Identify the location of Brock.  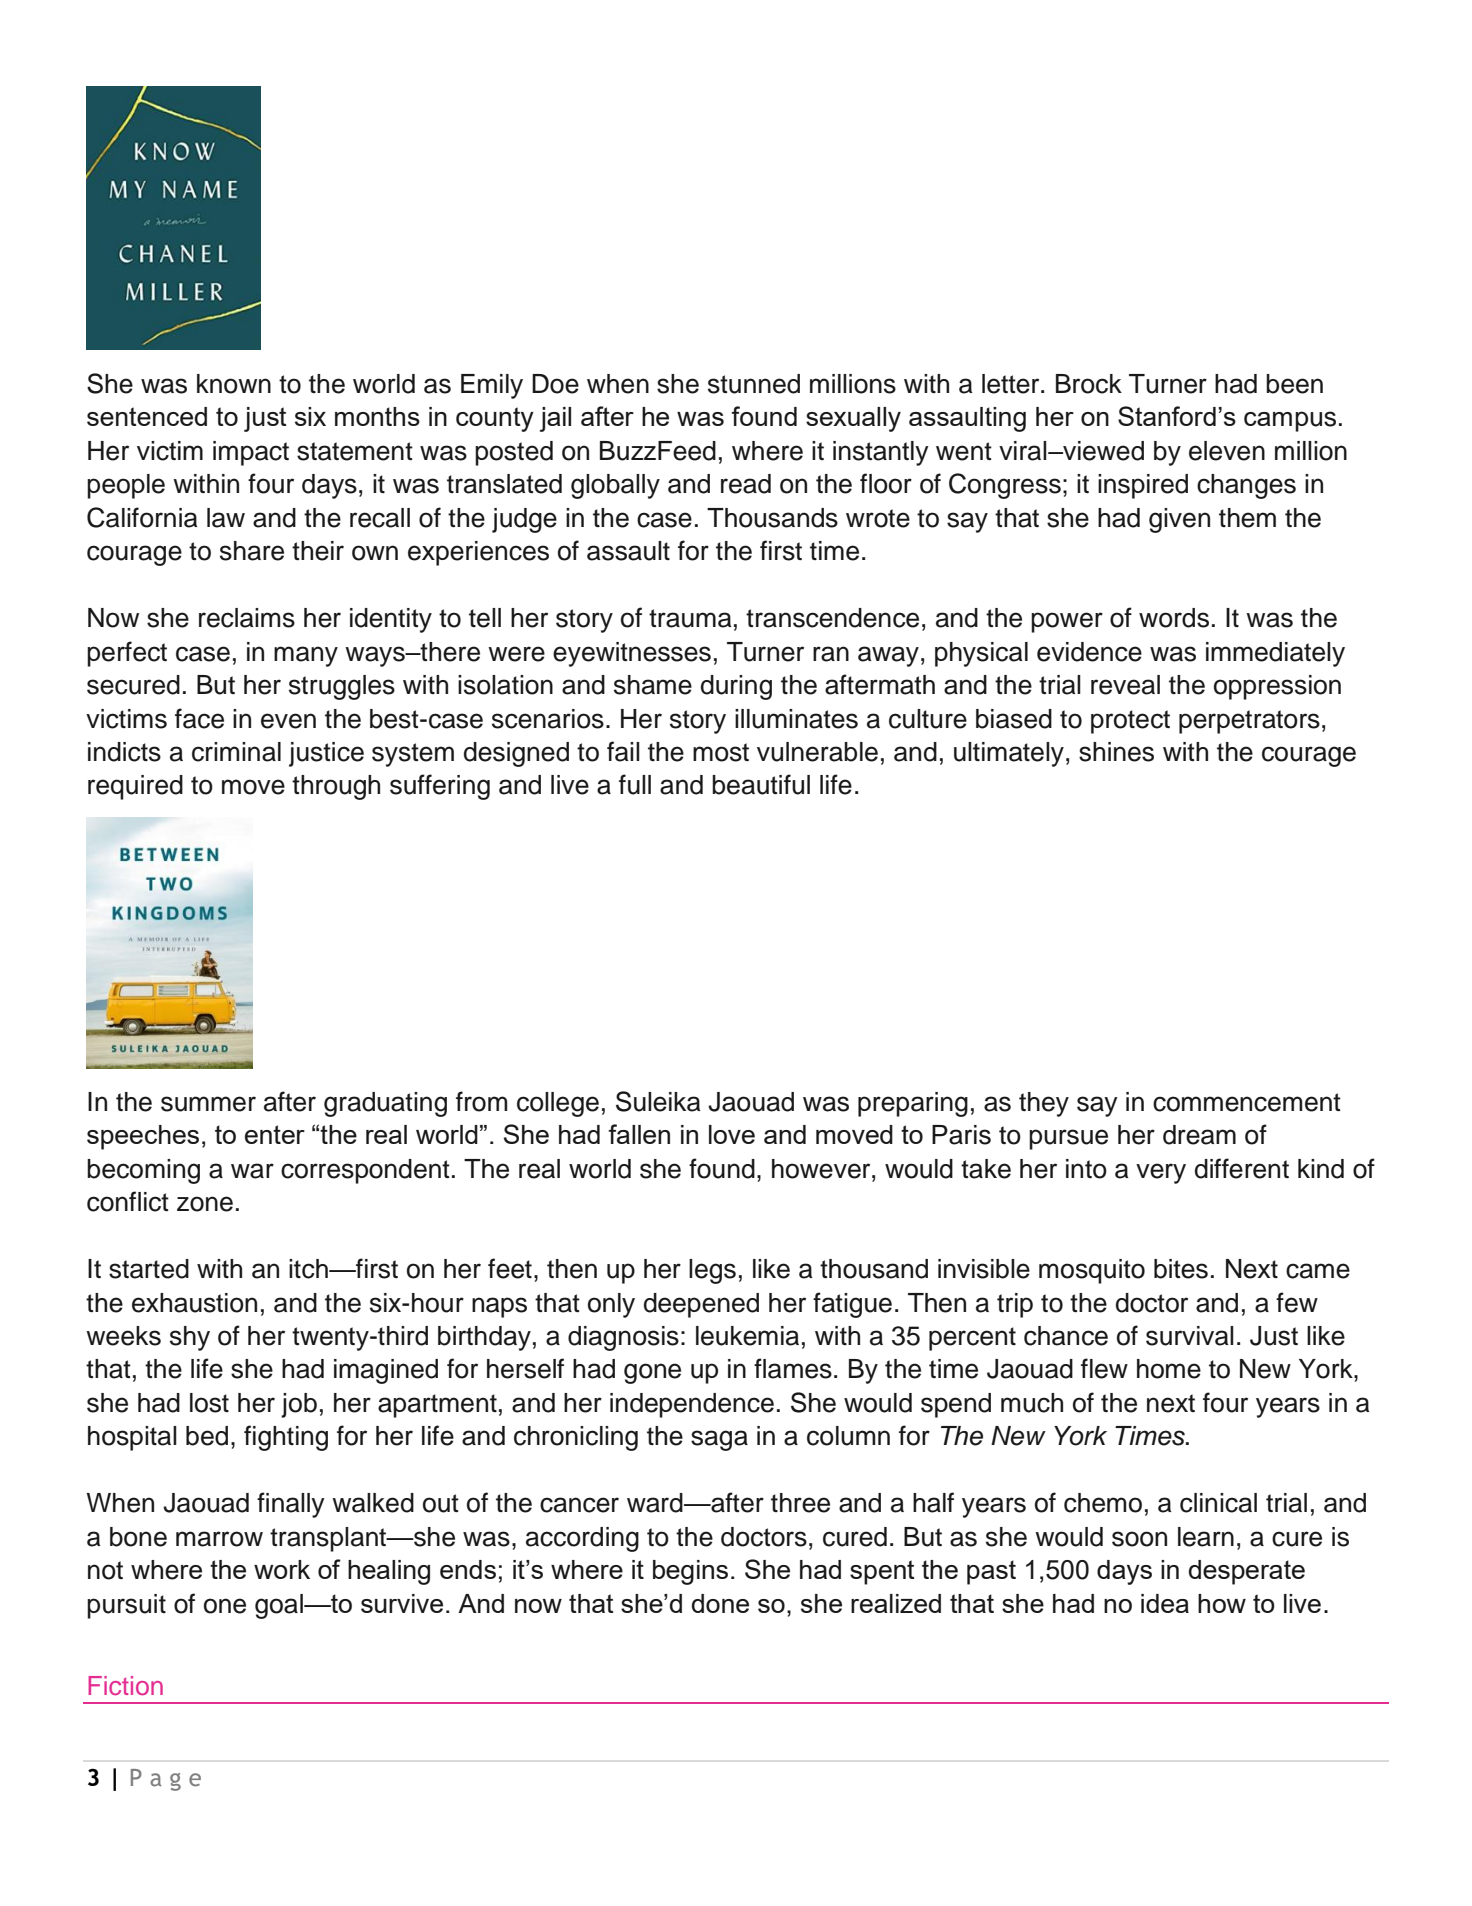
(1089, 384).
